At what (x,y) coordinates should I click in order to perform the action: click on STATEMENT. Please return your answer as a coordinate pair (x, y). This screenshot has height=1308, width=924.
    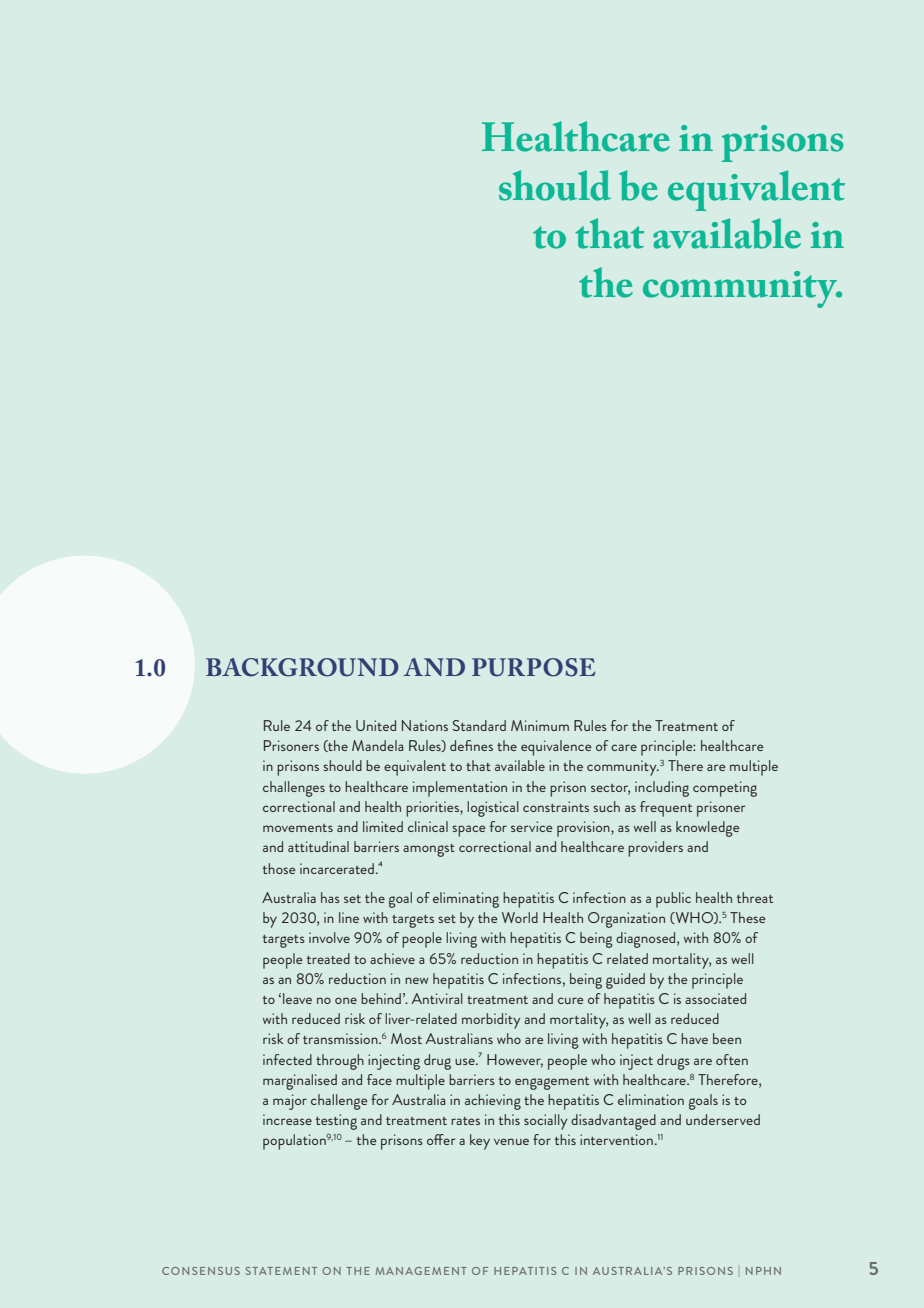
    Looking at the image, I should click on (281, 1271).
